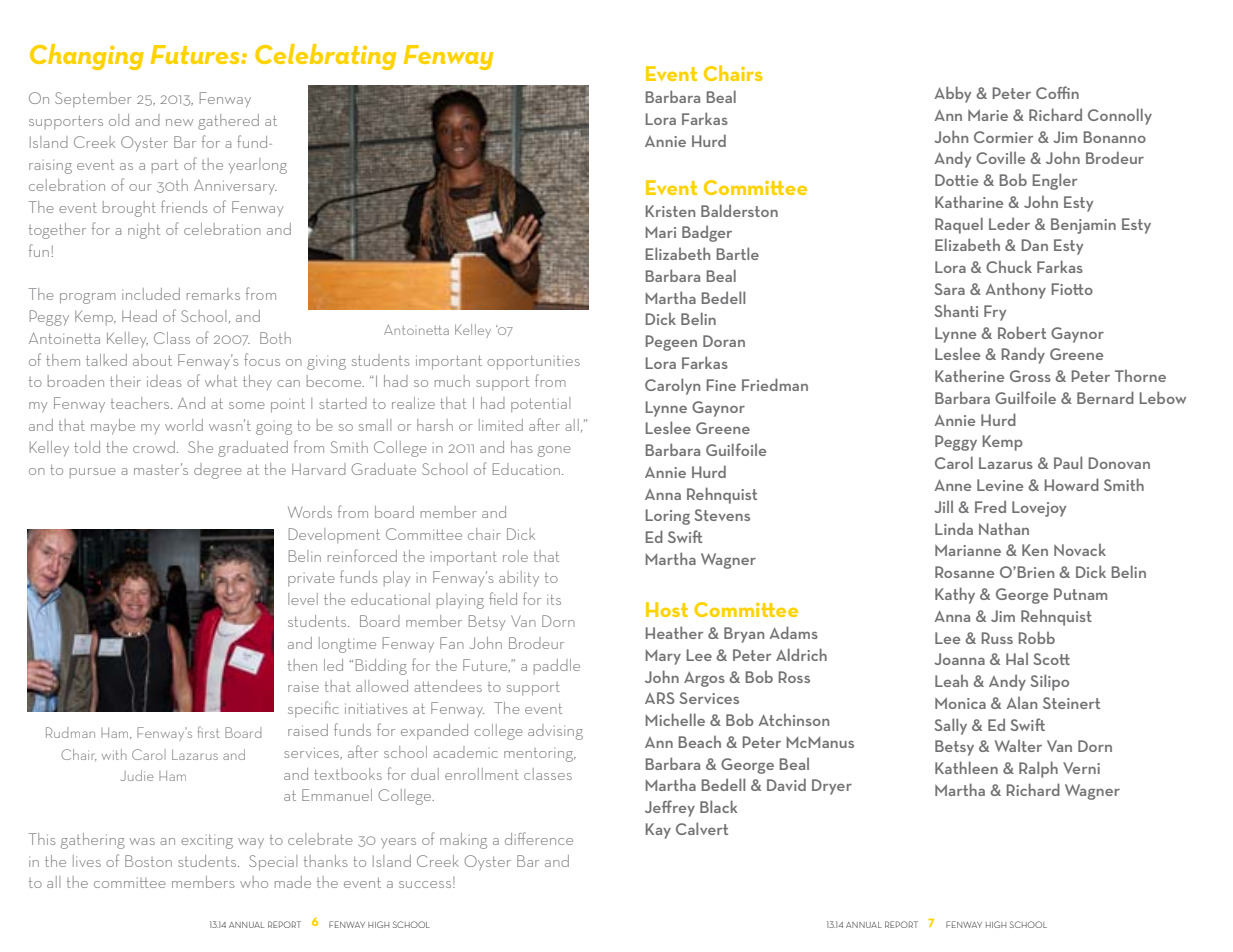 The image size is (1233, 952). I want to click on Celebrating, so click(325, 57).
